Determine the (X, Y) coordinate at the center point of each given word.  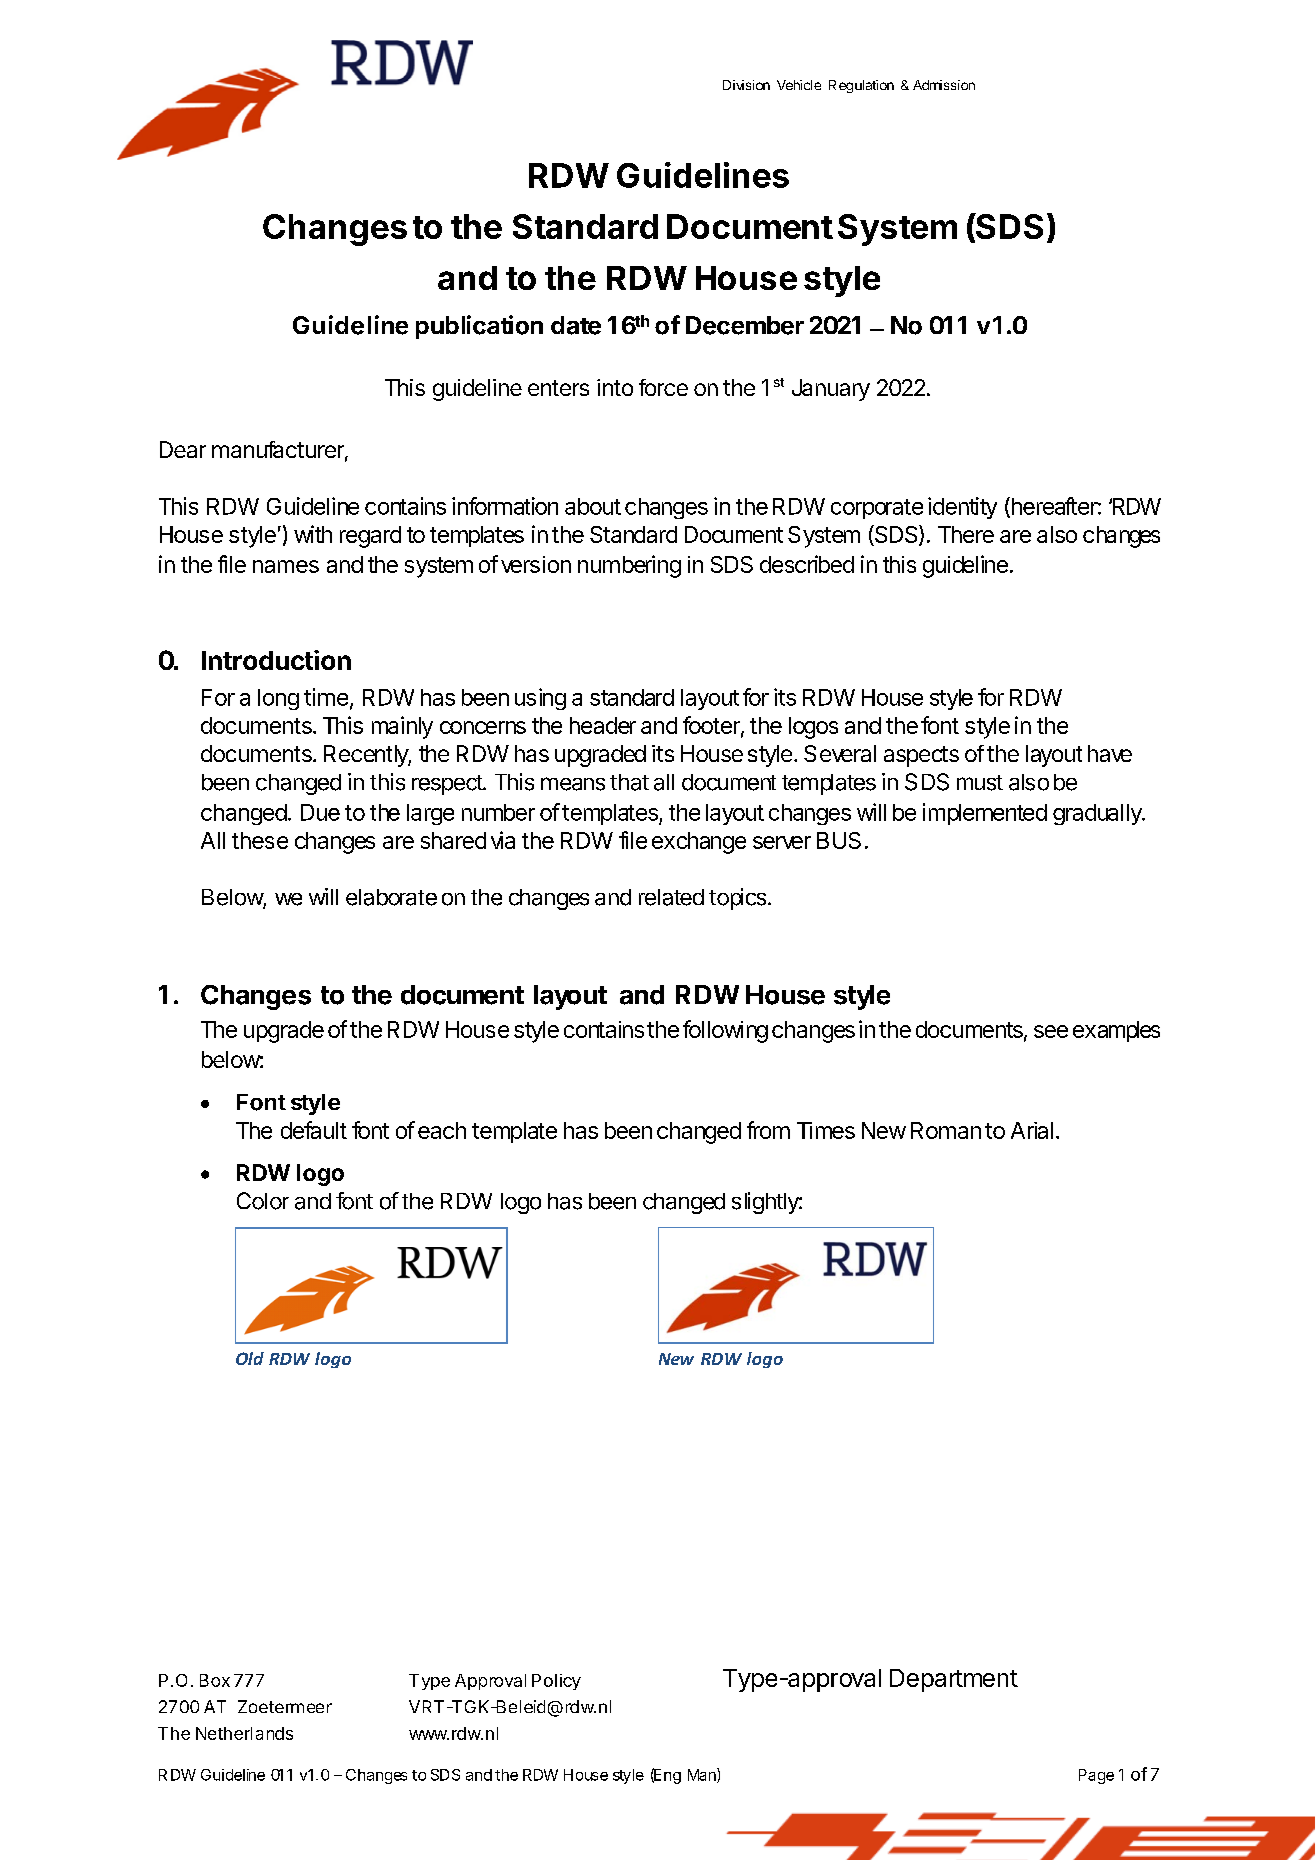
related (671, 897)
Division (746, 85)
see (1051, 1031)
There (966, 534)
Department (954, 1680)
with (313, 534)
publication (479, 327)
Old (250, 1358)
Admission (944, 85)
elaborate (391, 897)
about (593, 506)
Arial (1032, 1130)
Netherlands (244, 1733)
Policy (556, 1682)
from (768, 1130)
